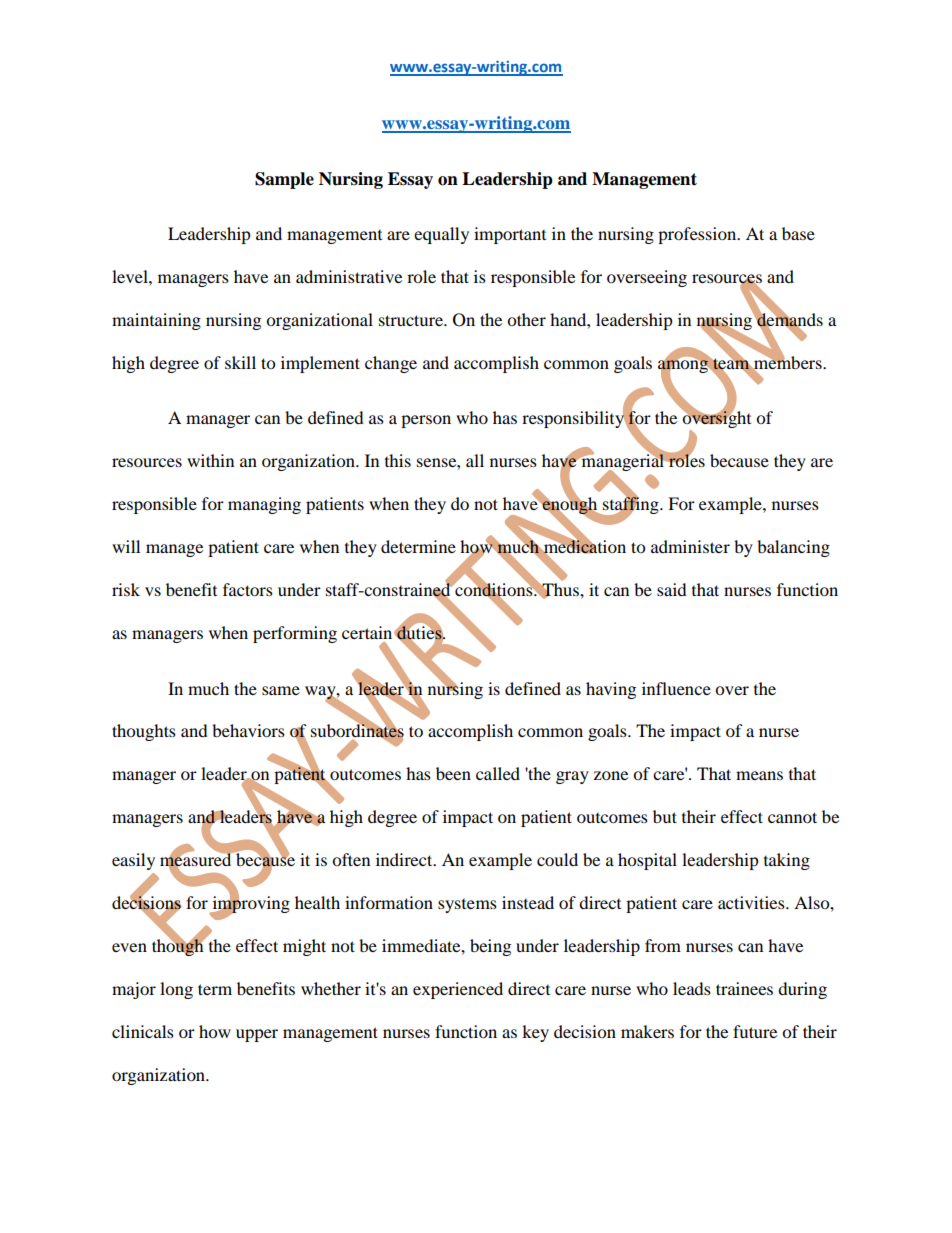  What do you see at coordinates (176, 990) in the screenshot?
I see `long` at bounding box center [176, 990].
